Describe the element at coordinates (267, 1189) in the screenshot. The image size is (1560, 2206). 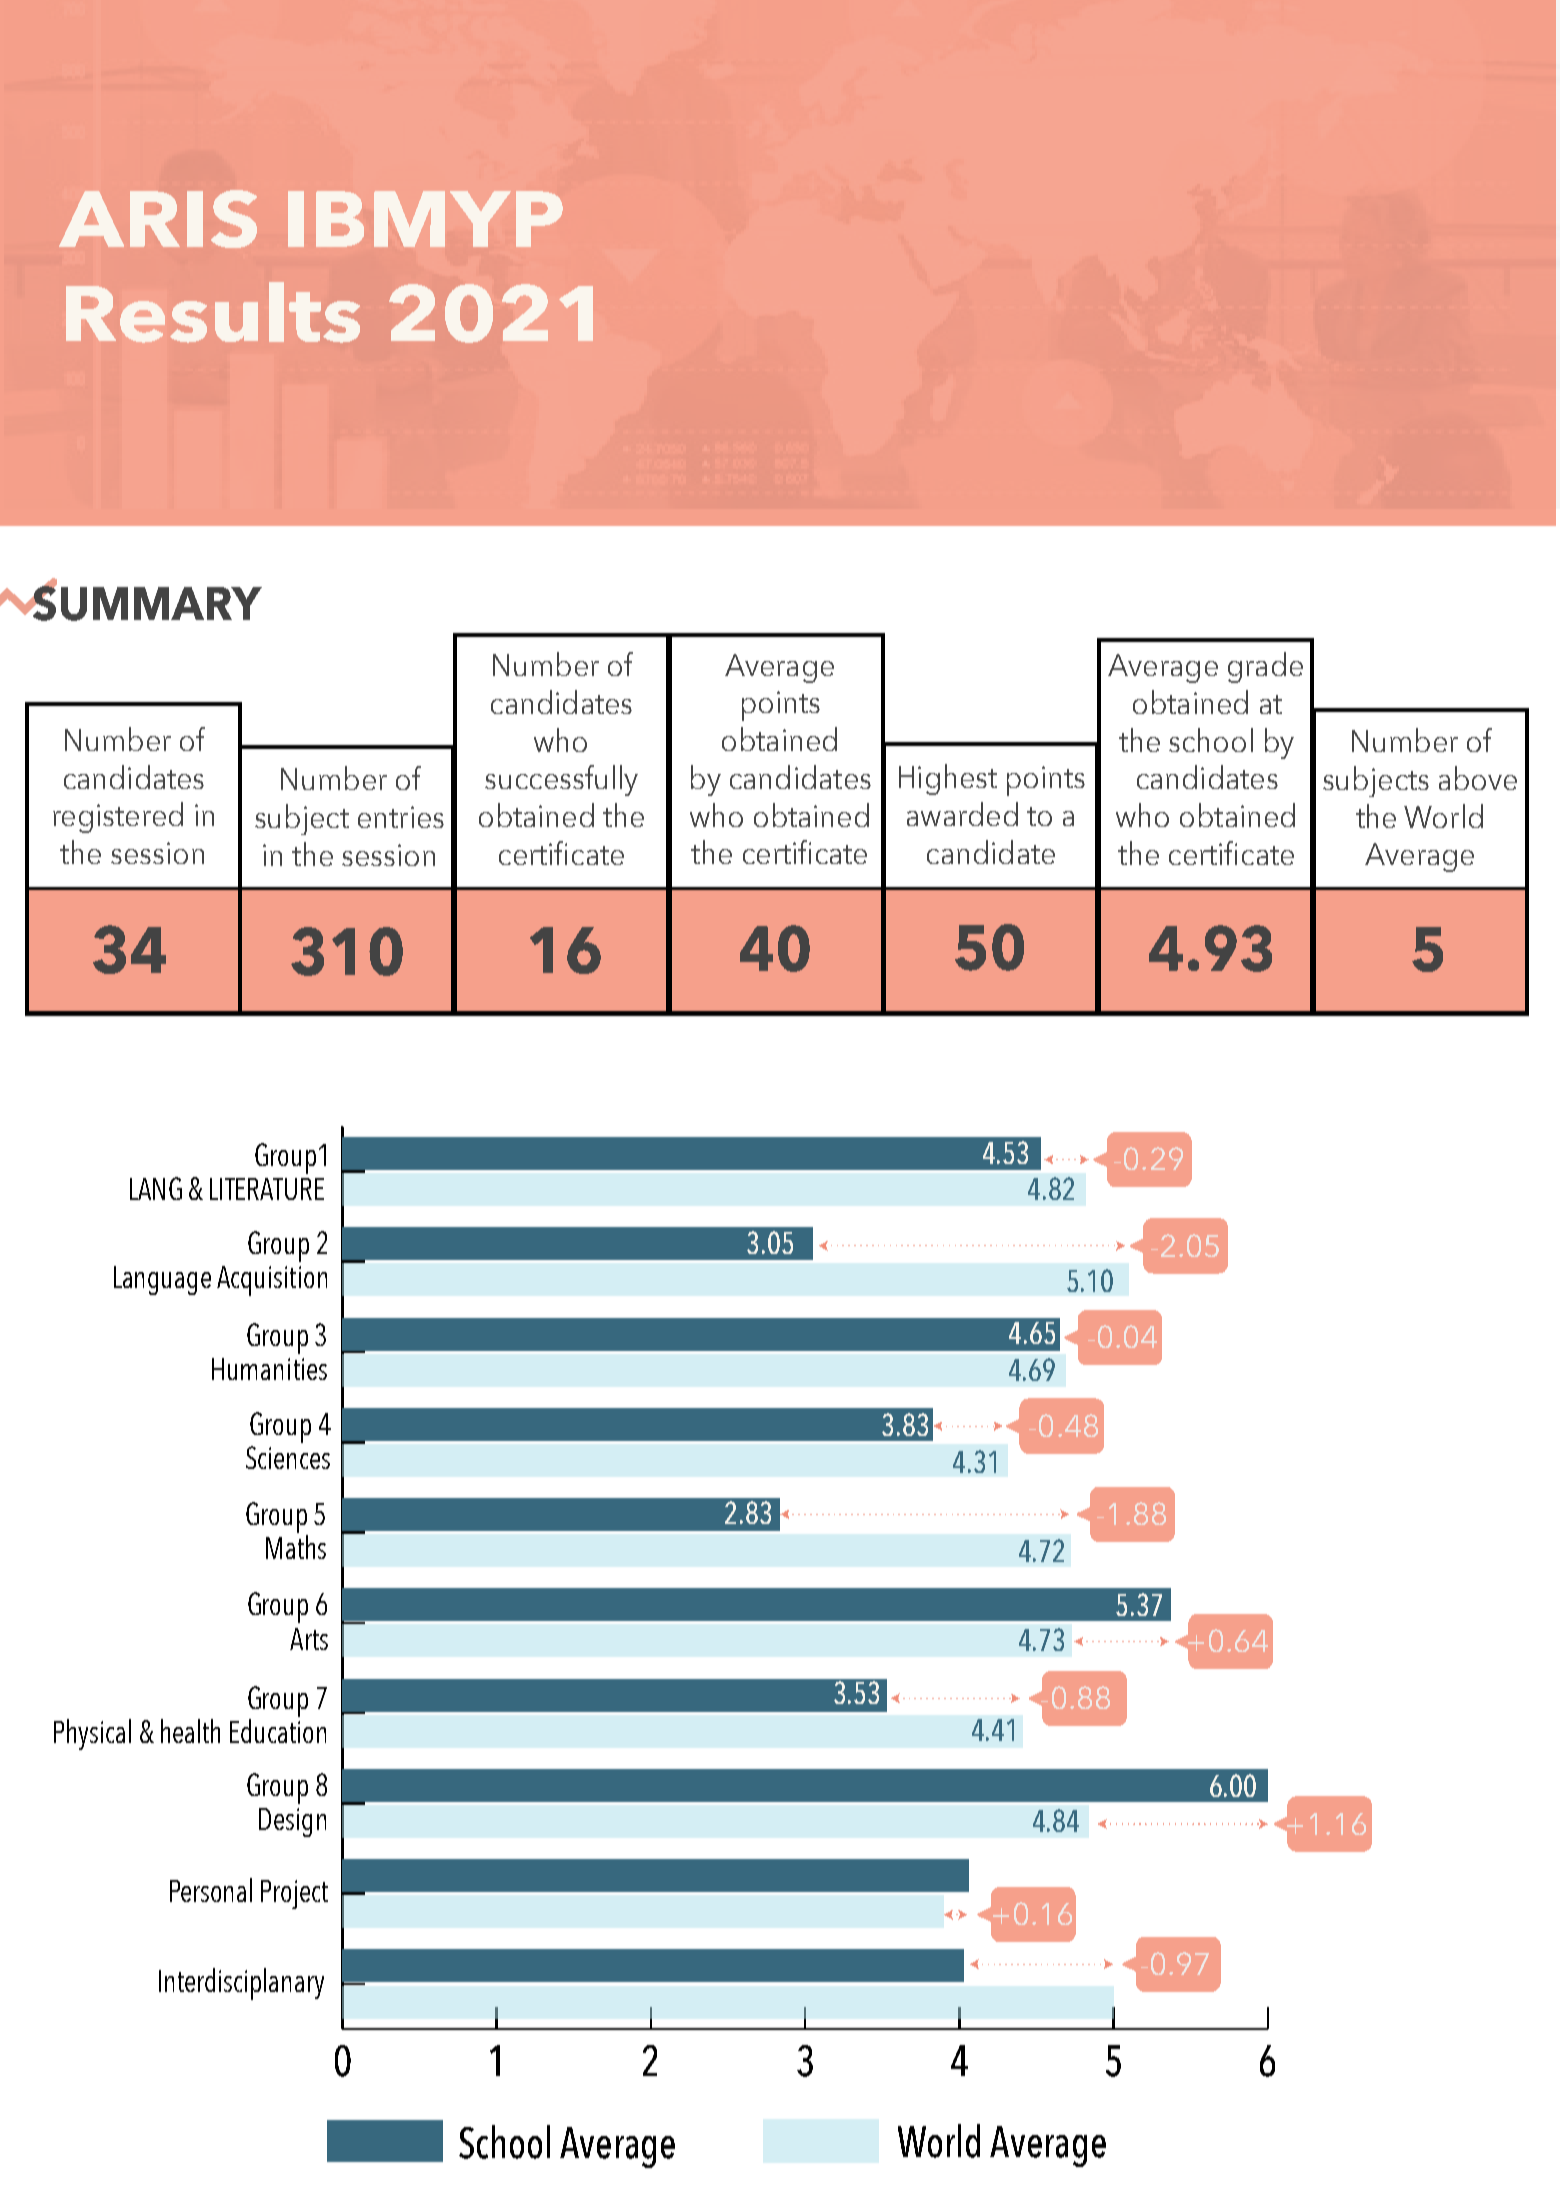
I see `LITERATURE` at that location.
